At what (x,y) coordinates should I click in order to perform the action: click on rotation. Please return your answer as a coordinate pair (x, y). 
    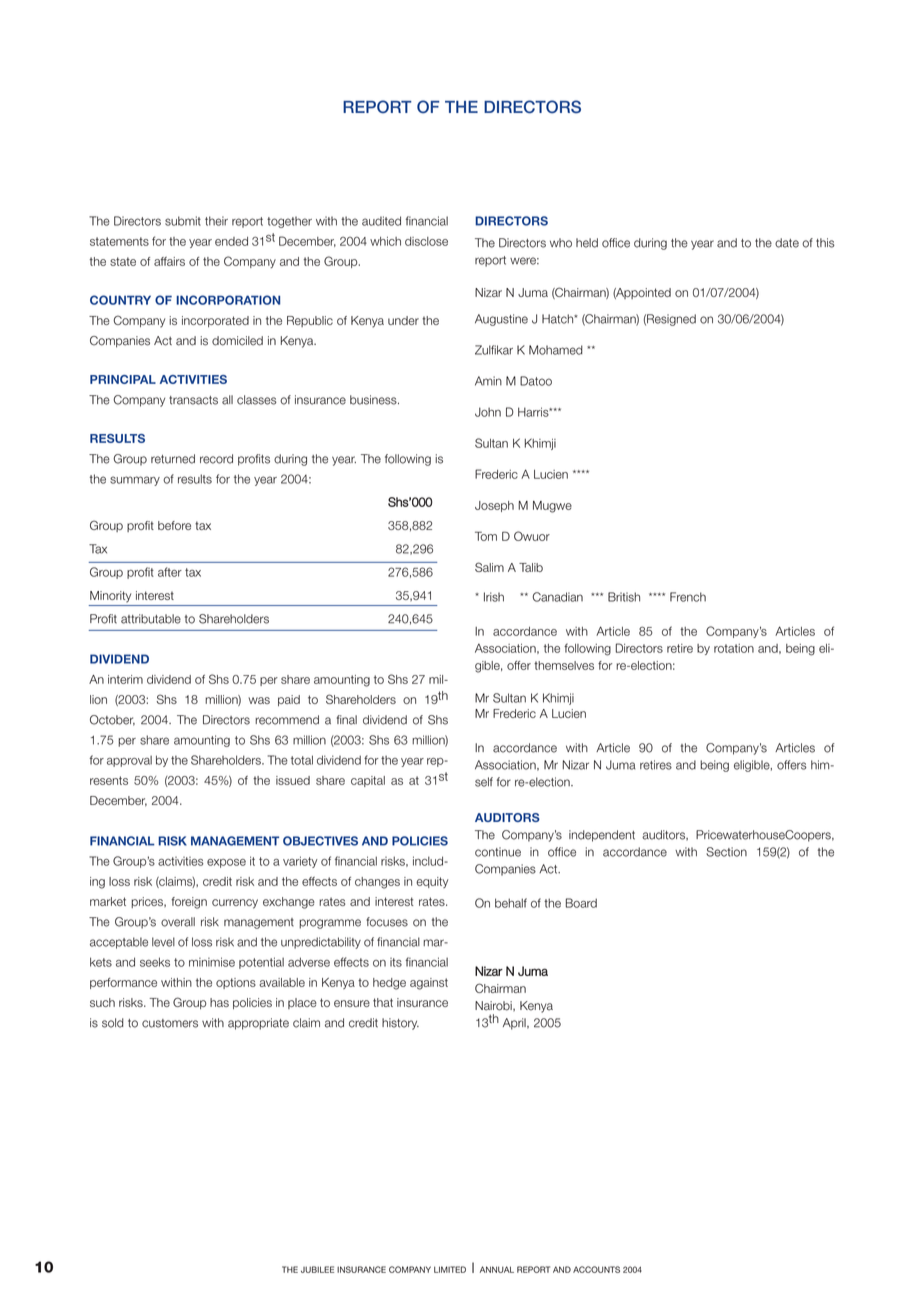
    Looking at the image, I should click on (734, 648).
